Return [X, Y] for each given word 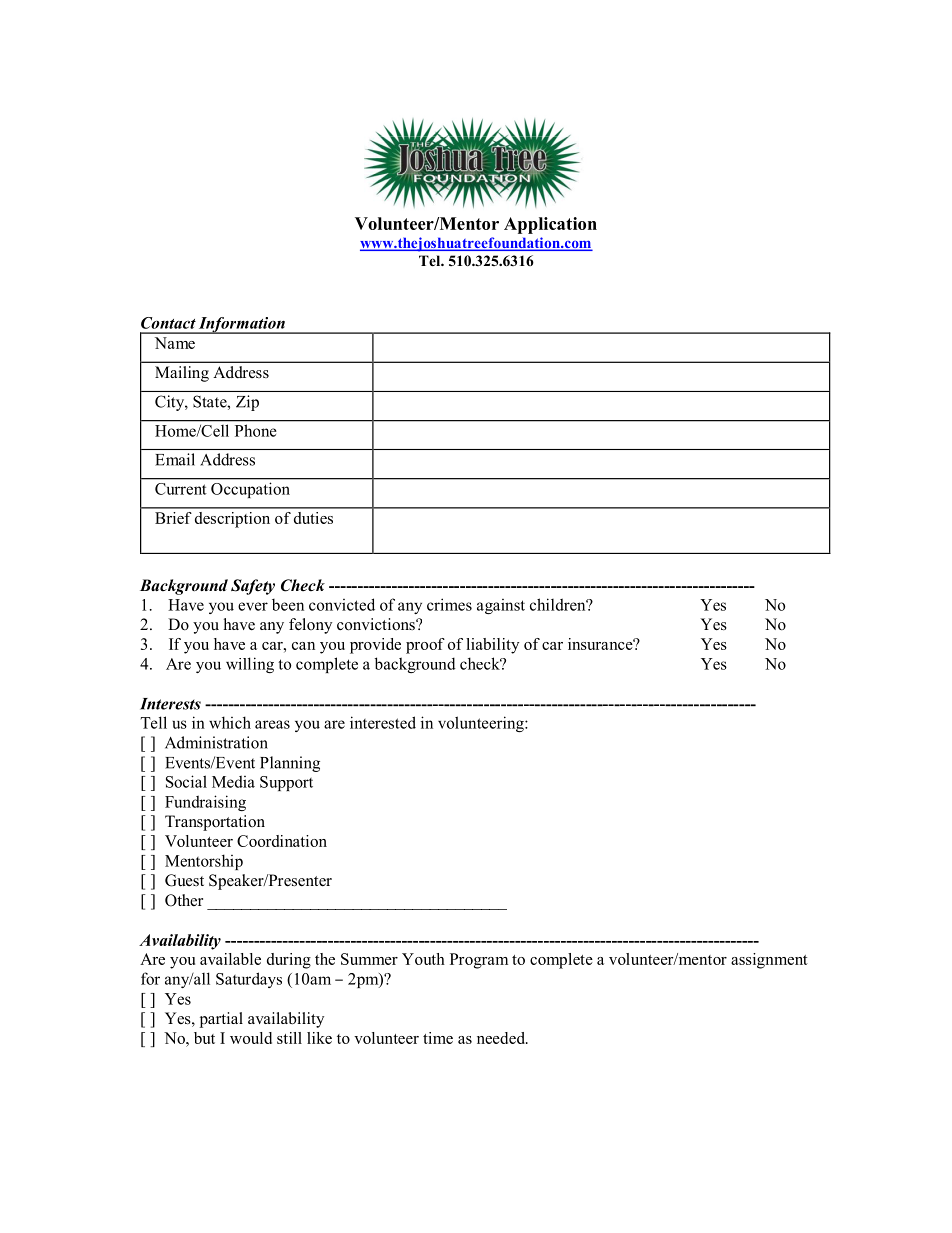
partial [221, 1020]
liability [492, 646]
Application [550, 225]
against [501, 606]
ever [253, 606]
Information [242, 325]
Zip [247, 403]
